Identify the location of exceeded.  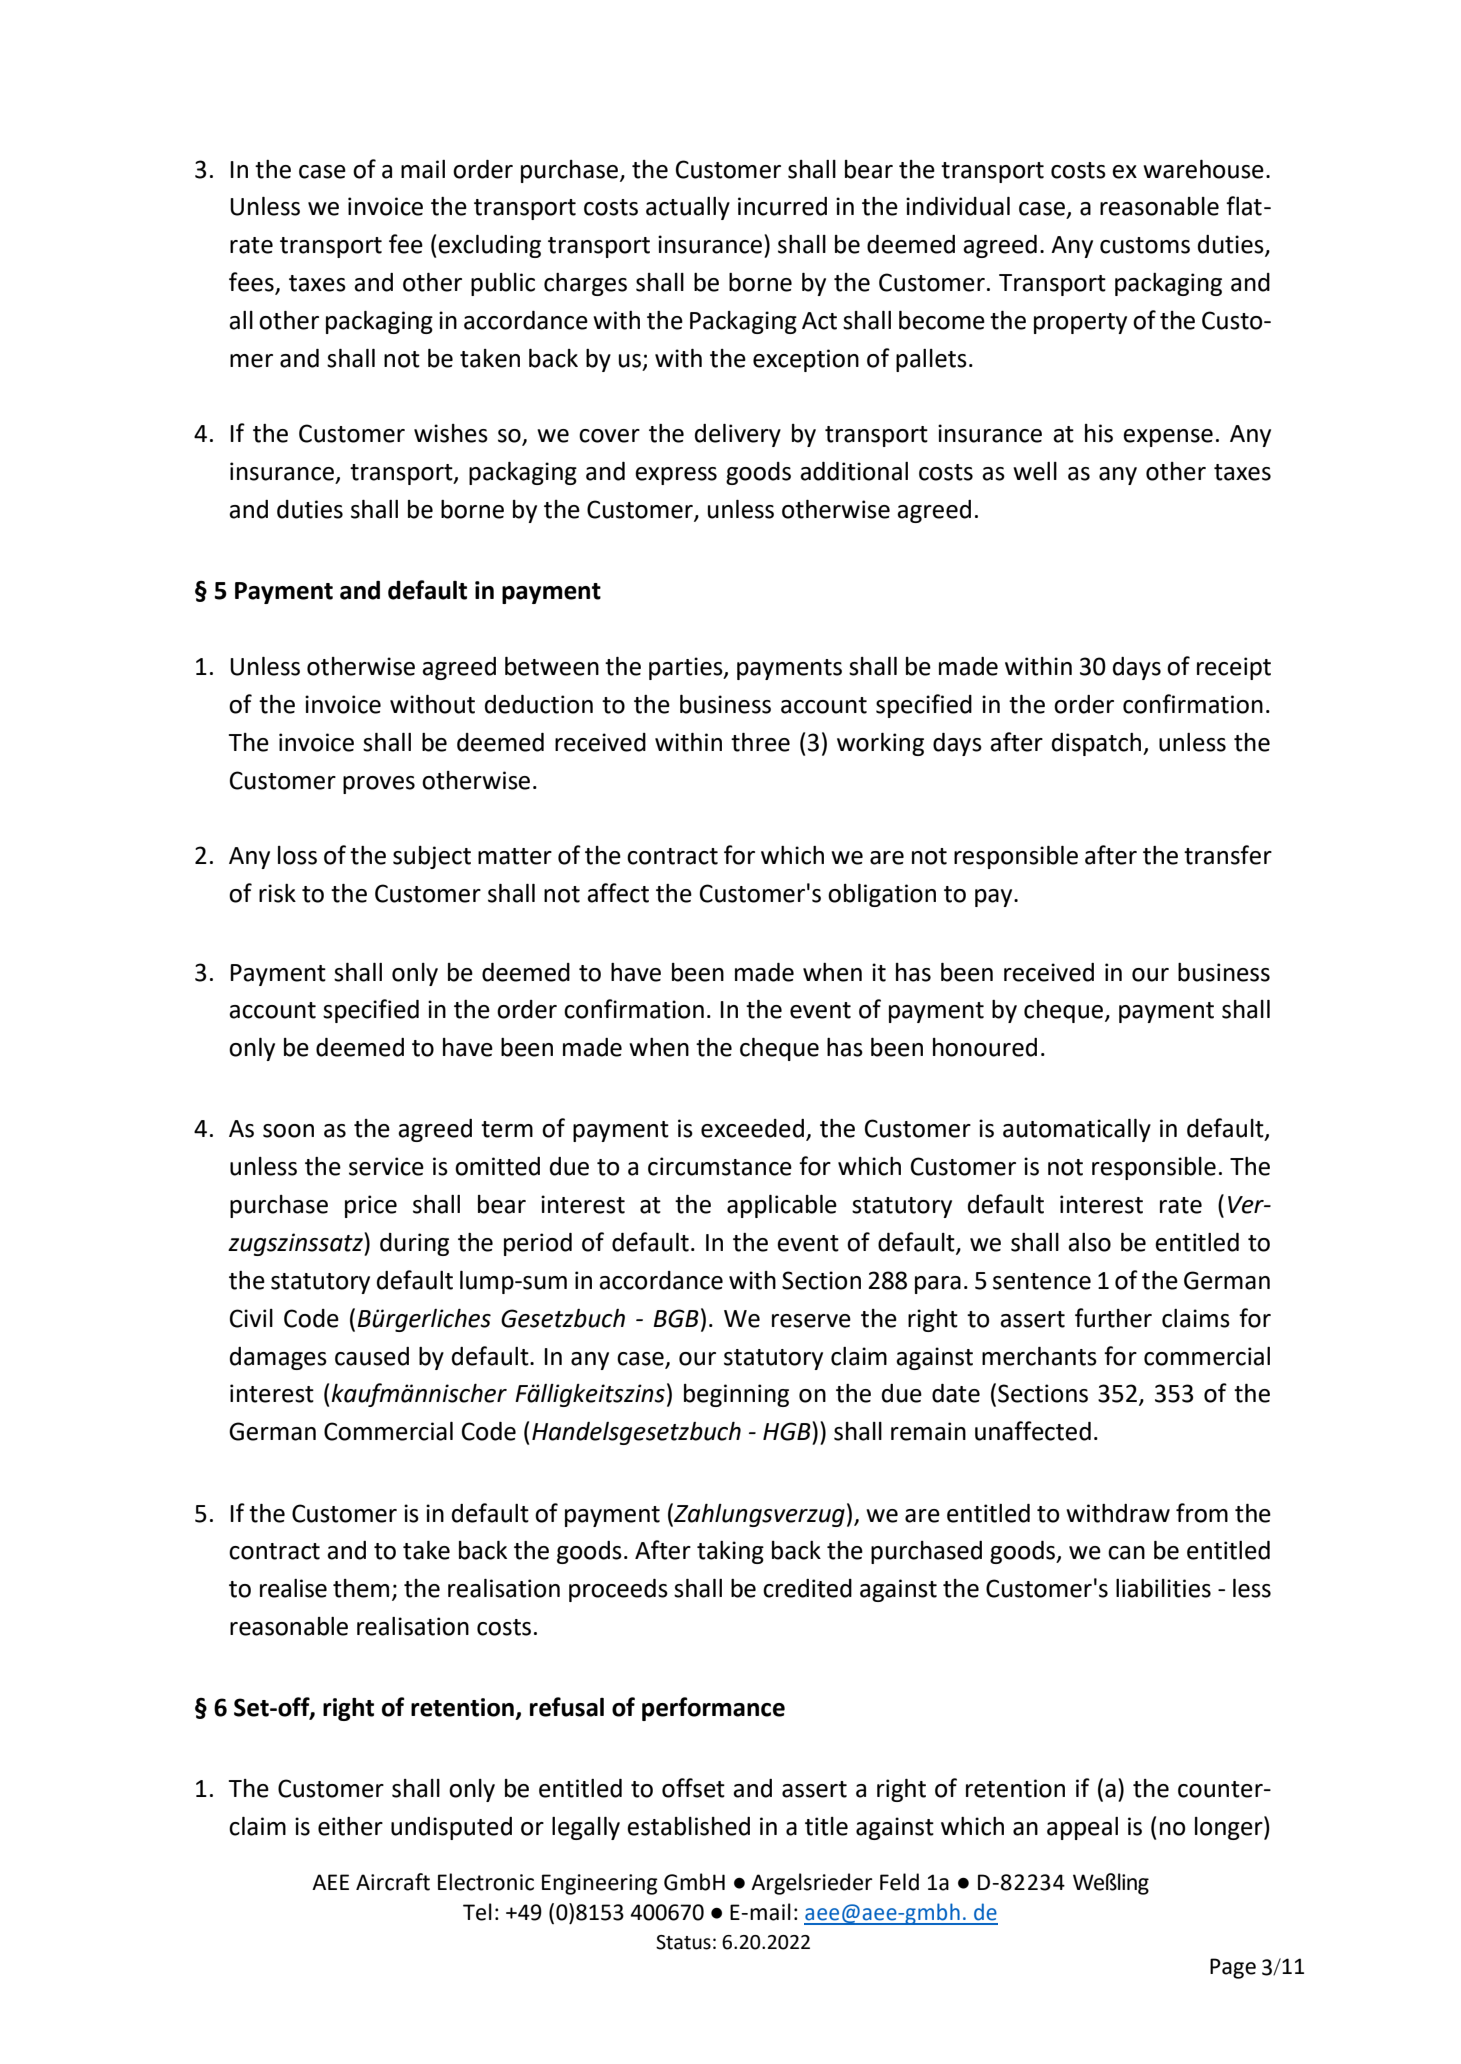
(752, 1128).
